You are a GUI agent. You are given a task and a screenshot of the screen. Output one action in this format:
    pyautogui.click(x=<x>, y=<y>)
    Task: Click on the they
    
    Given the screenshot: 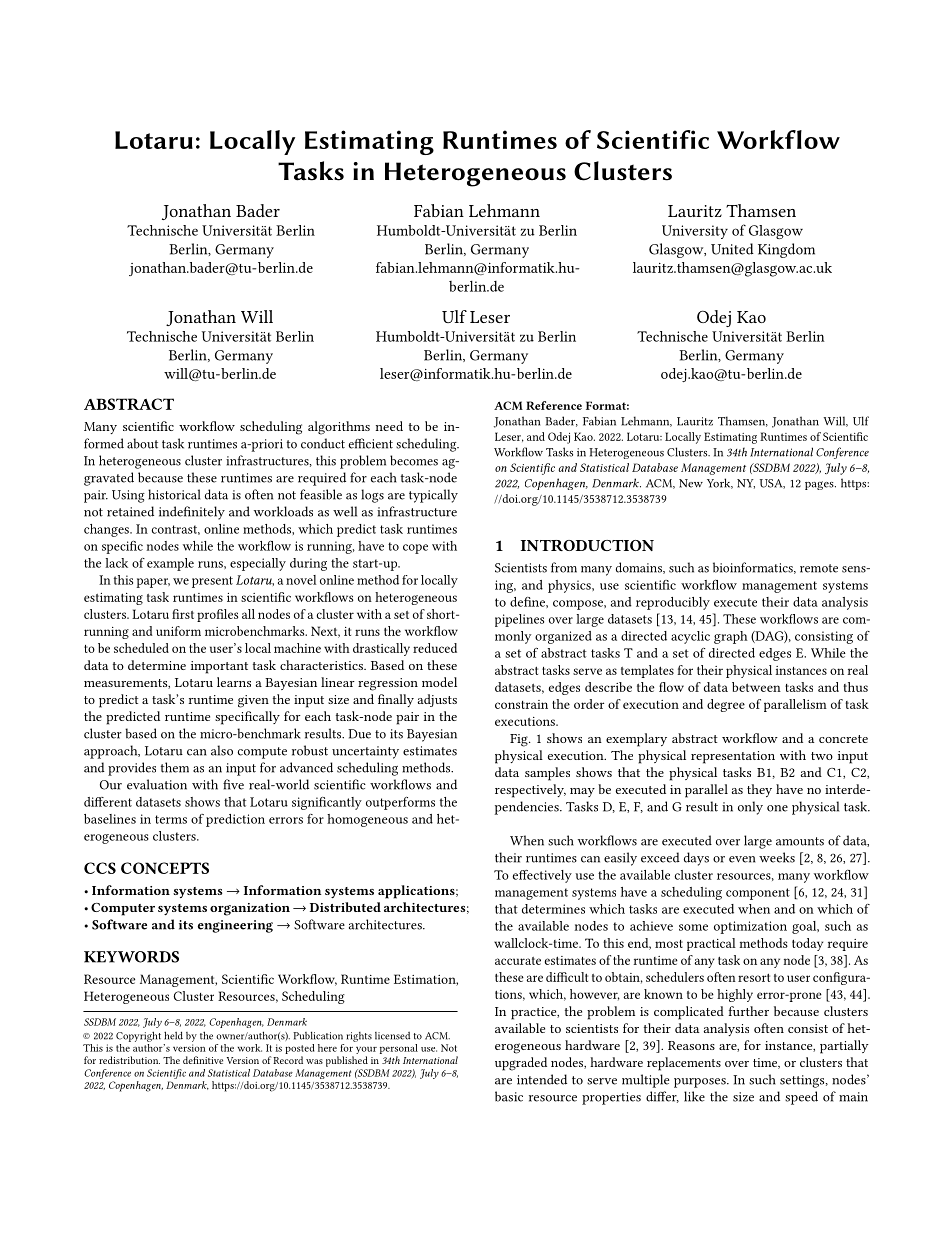 What is the action you would take?
    pyautogui.click(x=759, y=790)
